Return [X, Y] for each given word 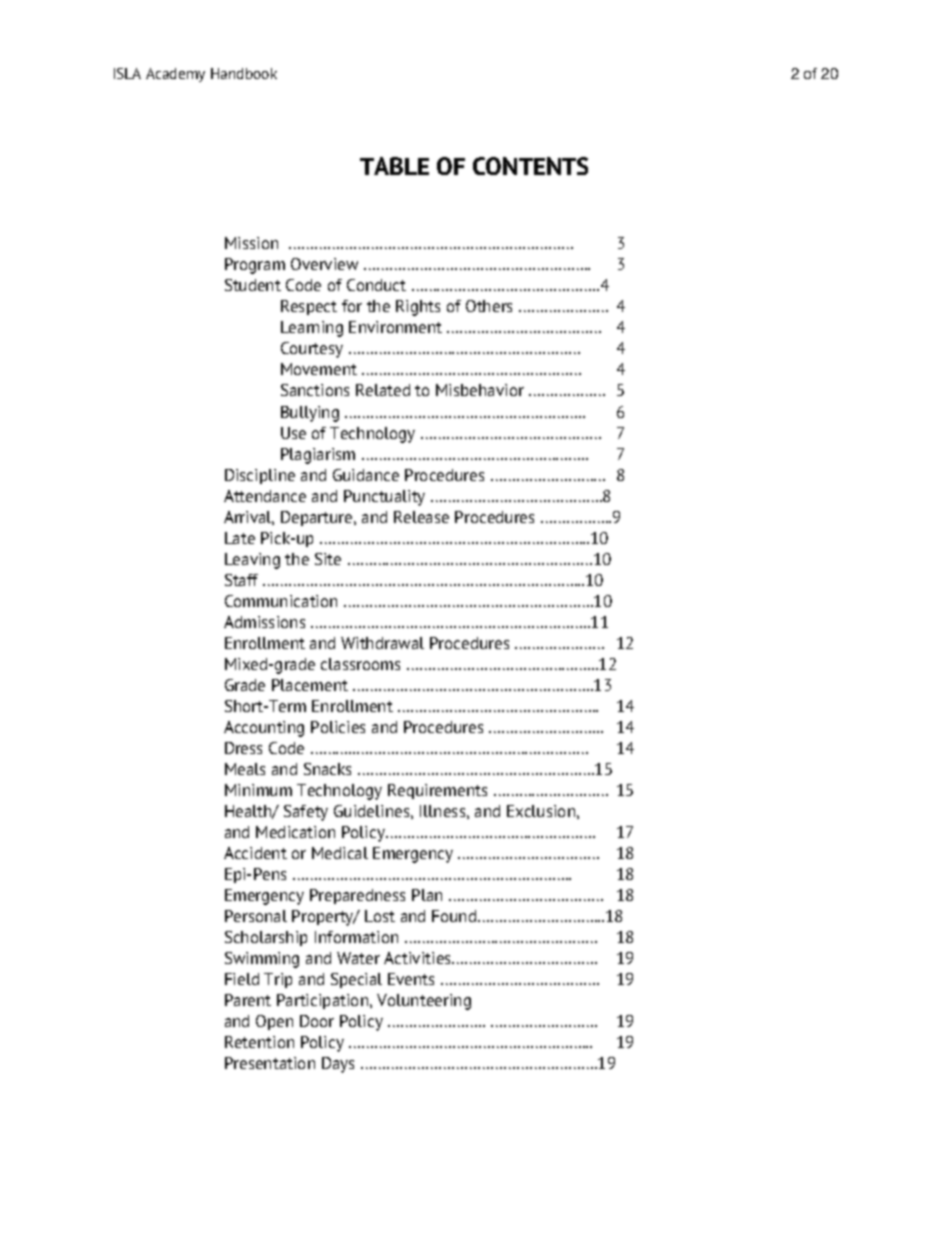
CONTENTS [530, 166]
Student [253, 285]
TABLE [394, 166]
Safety [306, 813]
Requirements [437, 791]
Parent [248, 1000]
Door [317, 1021]
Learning [312, 329]
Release [421, 517]
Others [489, 306]
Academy [175, 75]
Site [328, 559]
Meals [245, 769]
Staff [241, 580]
